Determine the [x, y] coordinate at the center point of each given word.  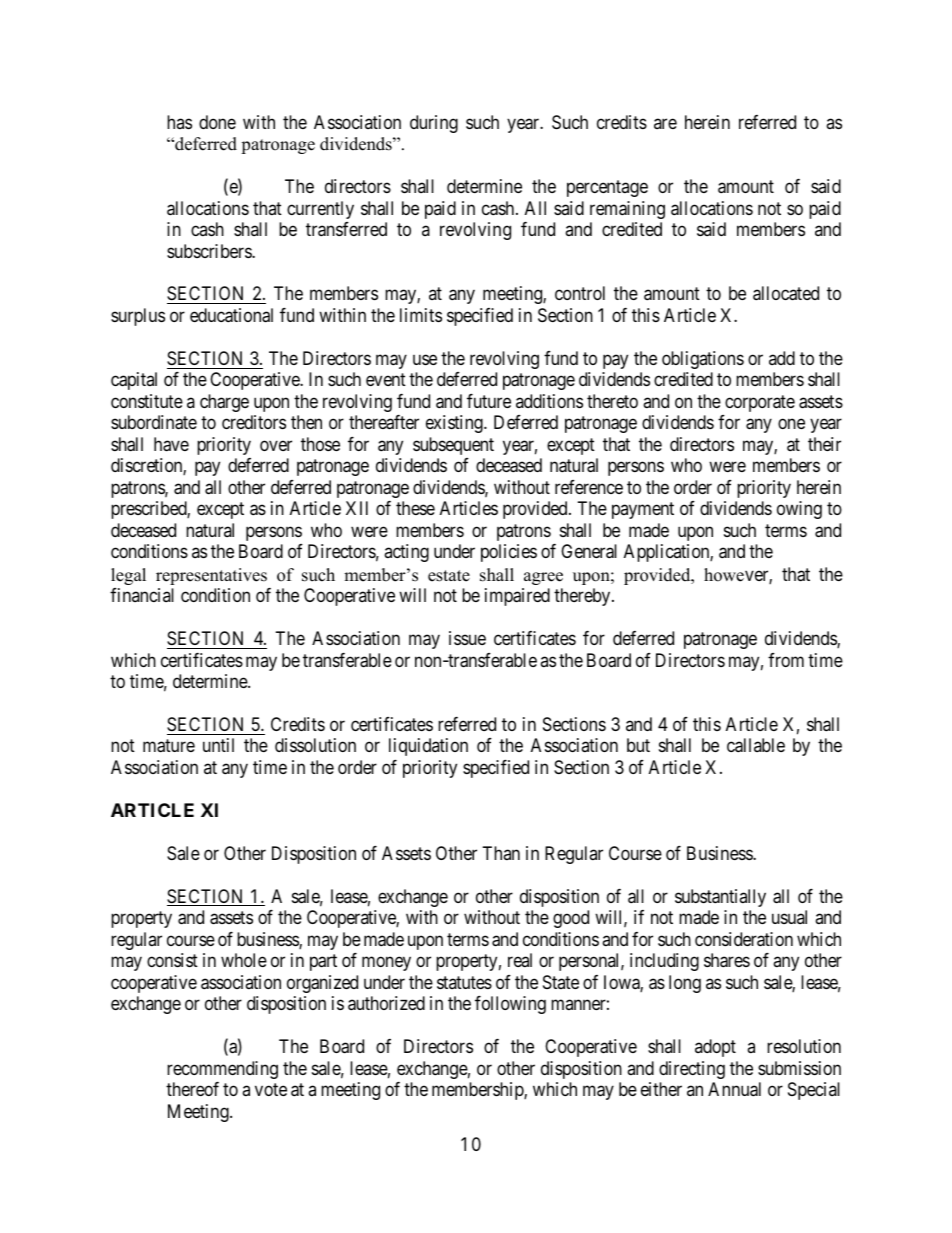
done [217, 122]
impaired [517, 597]
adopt [715, 1048]
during [434, 124]
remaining [627, 210]
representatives [211, 576]
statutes [464, 982]
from [786, 660]
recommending [222, 1070]
